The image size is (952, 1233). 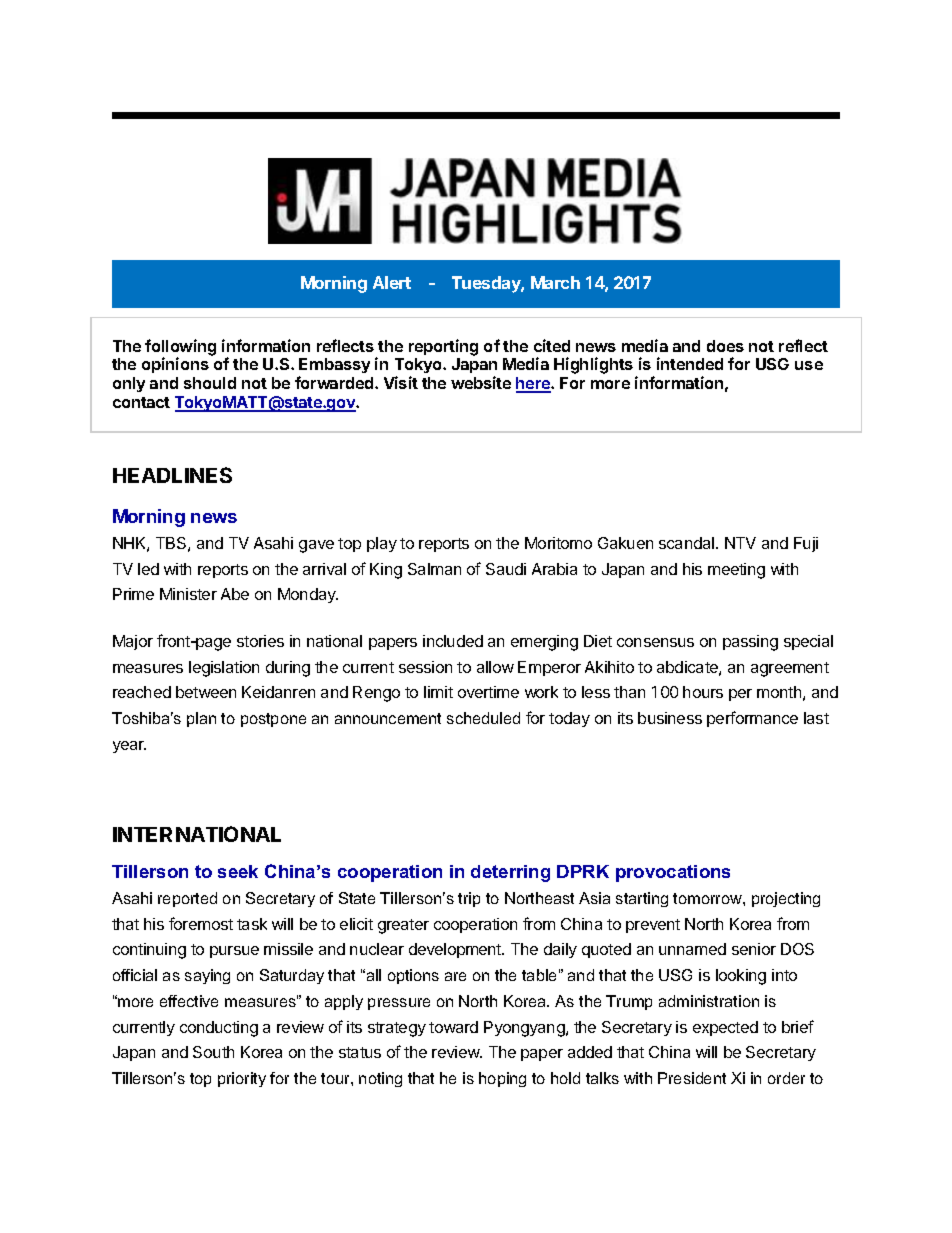 What do you see at coordinates (686, 543) in the screenshot?
I see `scandal` at bounding box center [686, 543].
